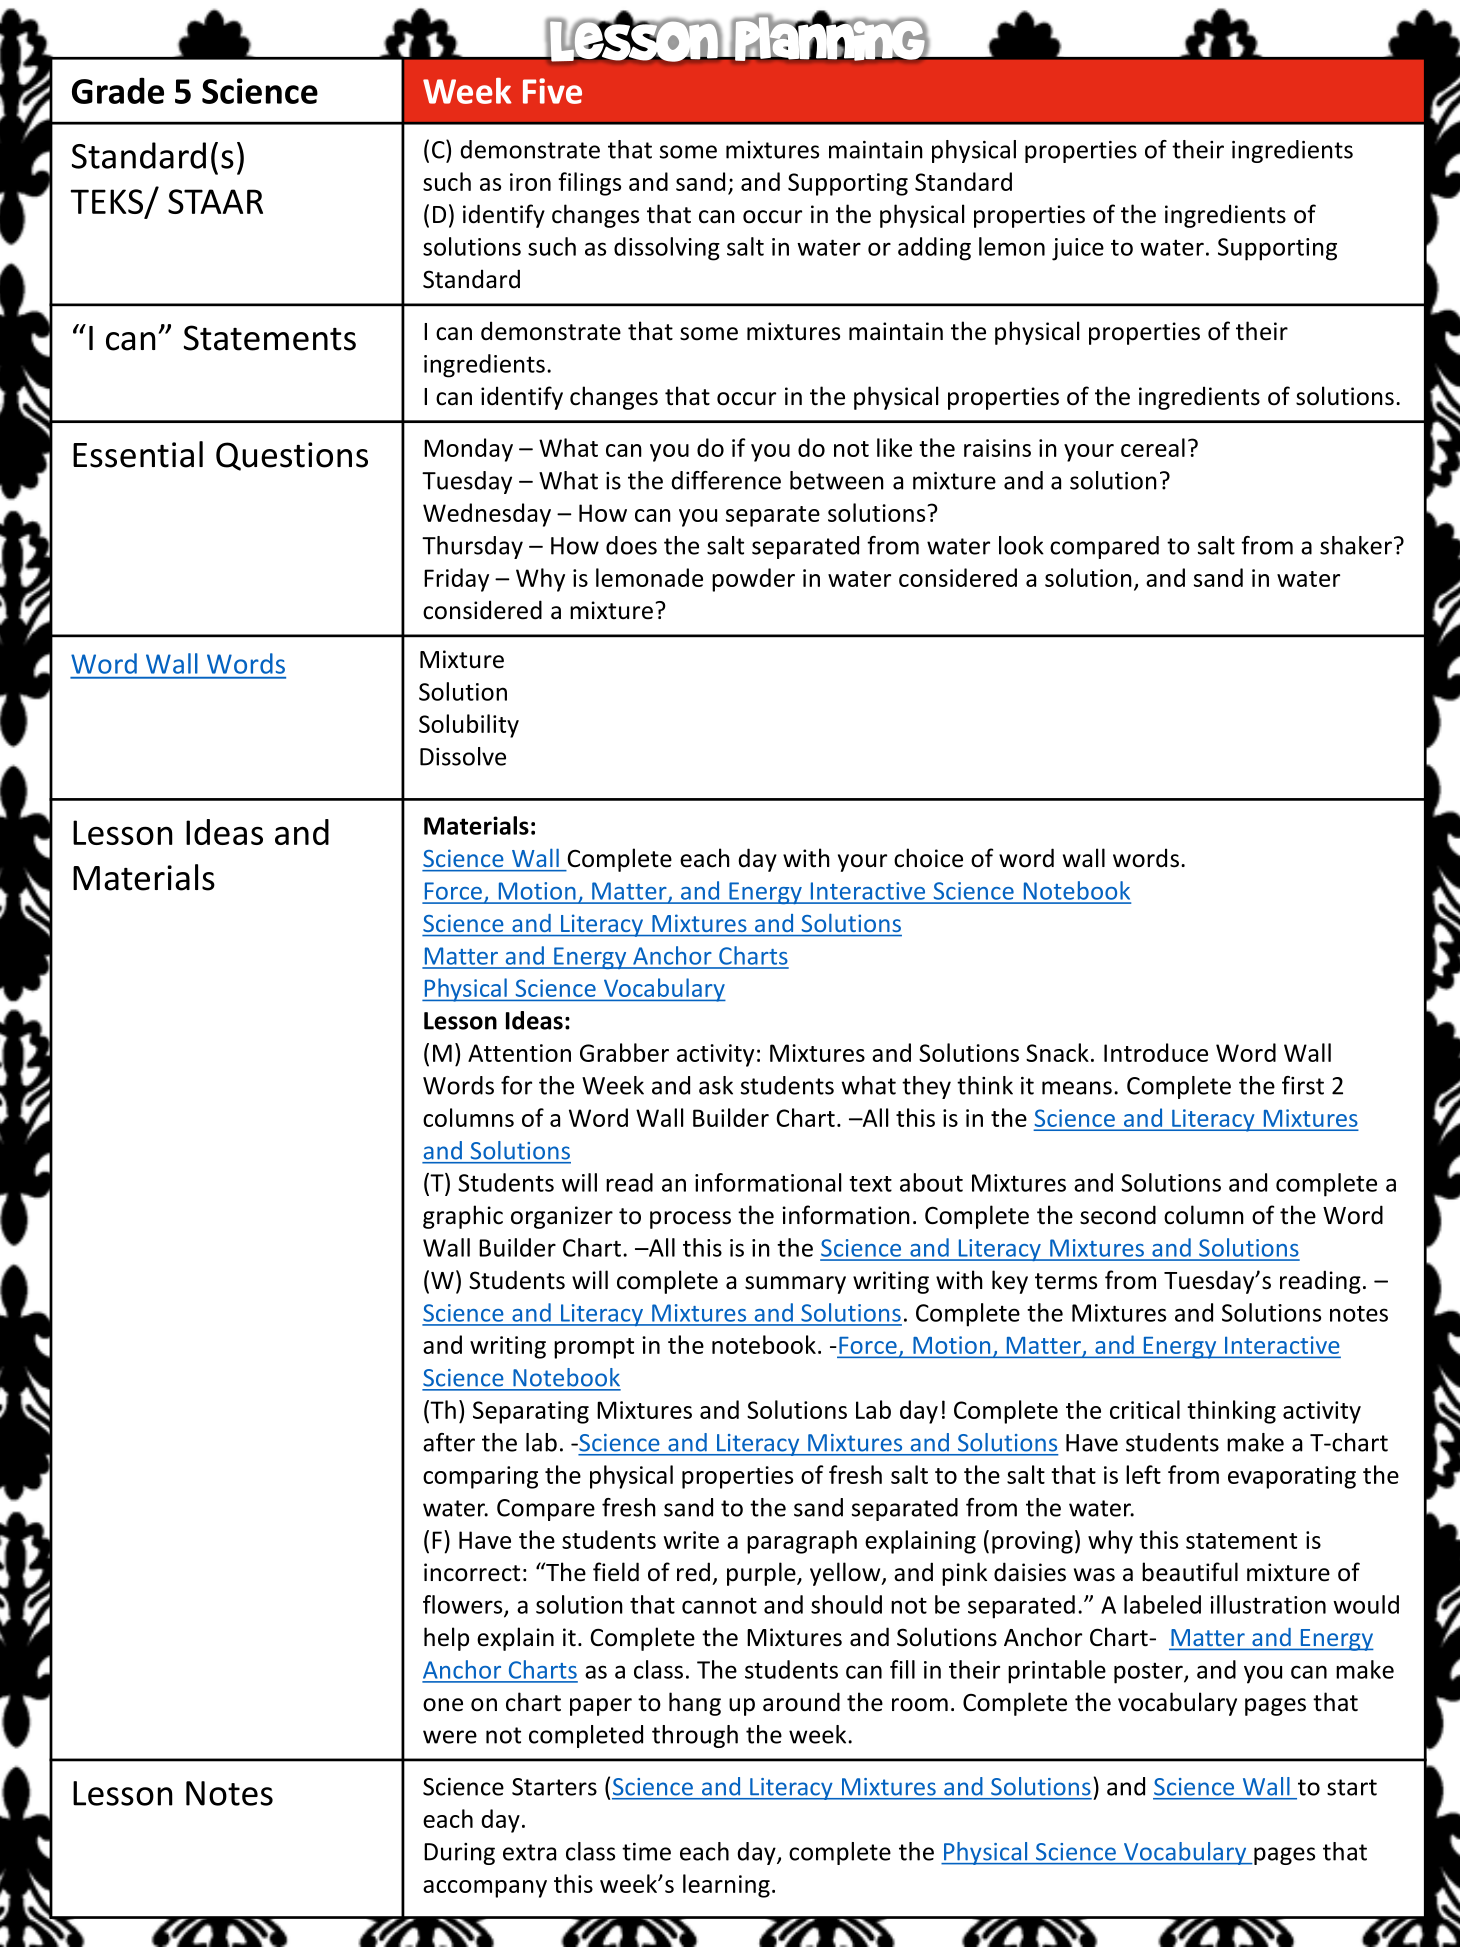 The width and height of the document is (1460, 1947). What do you see at coordinates (1118, 1215) in the document?
I see `second` at bounding box center [1118, 1215].
